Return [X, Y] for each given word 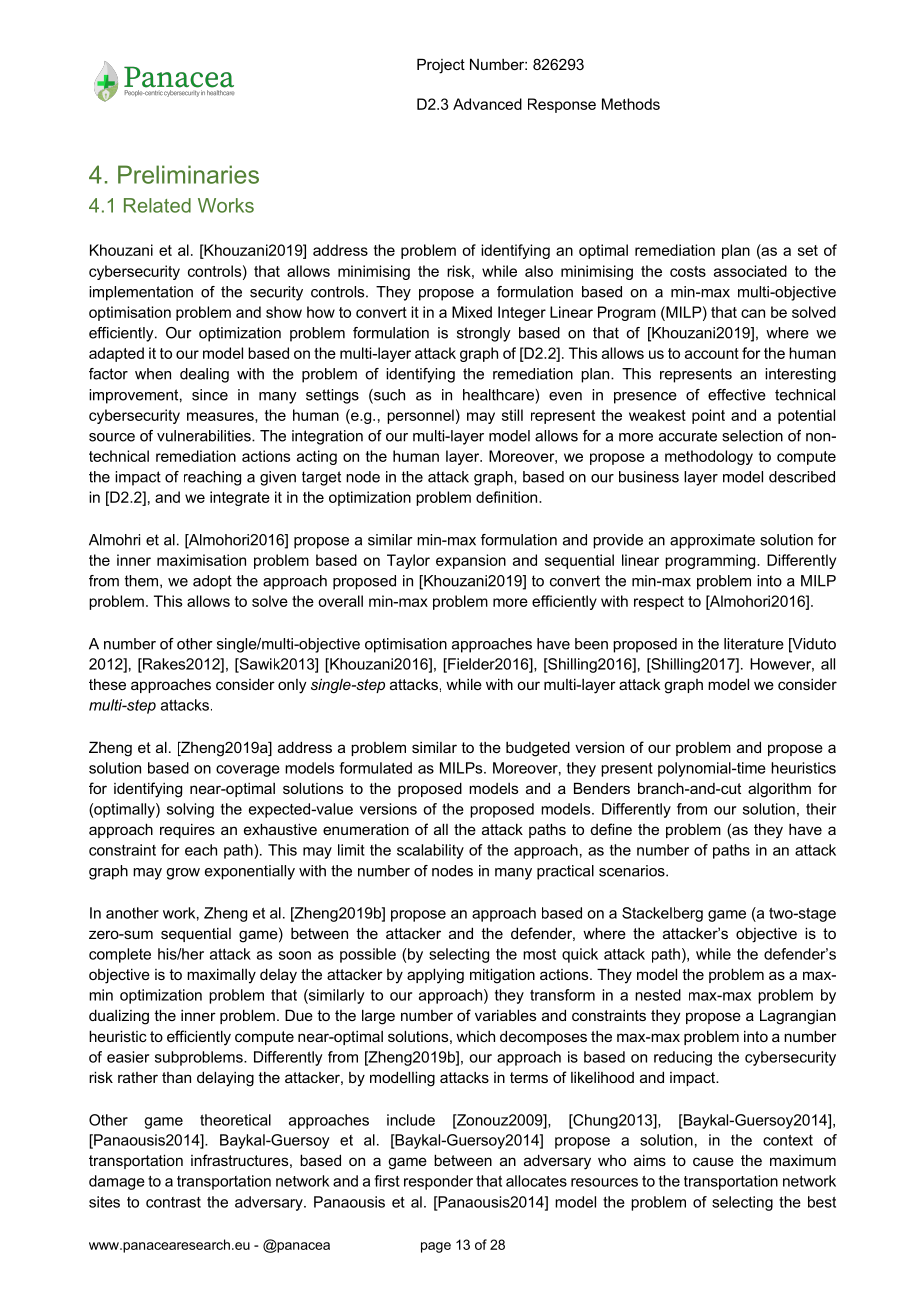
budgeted [538, 749]
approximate [712, 541]
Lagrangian [798, 1017]
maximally [221, 976]
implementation [141, 293]
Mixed [472, 312]
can [753, 313]
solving [190, 810]
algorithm [779, 790]
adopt [212, 582]
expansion [471, 561]
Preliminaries [188, 174]
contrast [173, 1202]
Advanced [487, 104]
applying [435, 976]
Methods [631, 104]
